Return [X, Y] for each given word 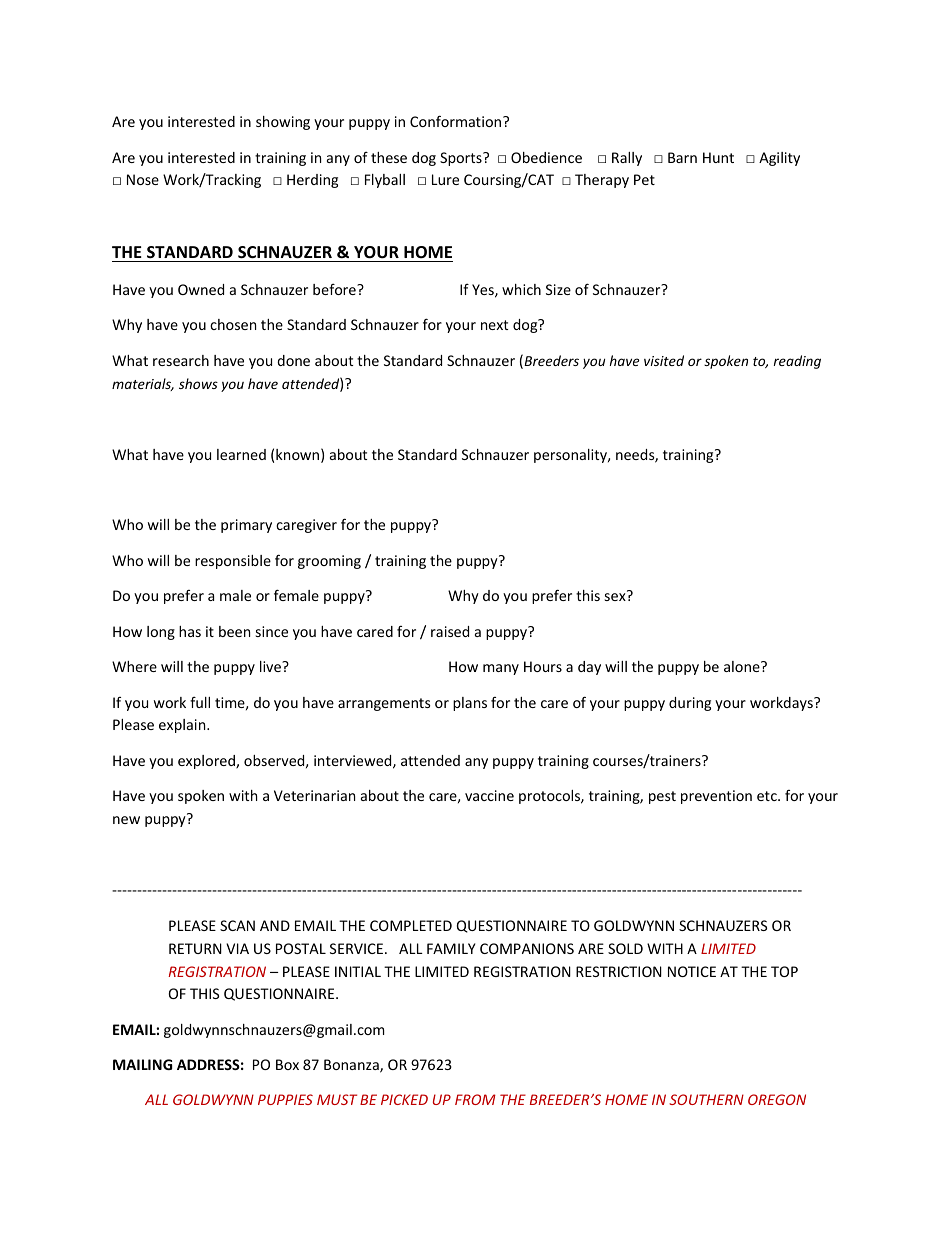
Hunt [718, 157]
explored [207, 762]
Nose [143, 179]
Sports [462, 159]
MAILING [142, 1064]
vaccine [489, 795]
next [494, 325]
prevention [716, 797]
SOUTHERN [706, 1099]
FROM [475, 1099]
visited [664, 360]
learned [241, 454]
